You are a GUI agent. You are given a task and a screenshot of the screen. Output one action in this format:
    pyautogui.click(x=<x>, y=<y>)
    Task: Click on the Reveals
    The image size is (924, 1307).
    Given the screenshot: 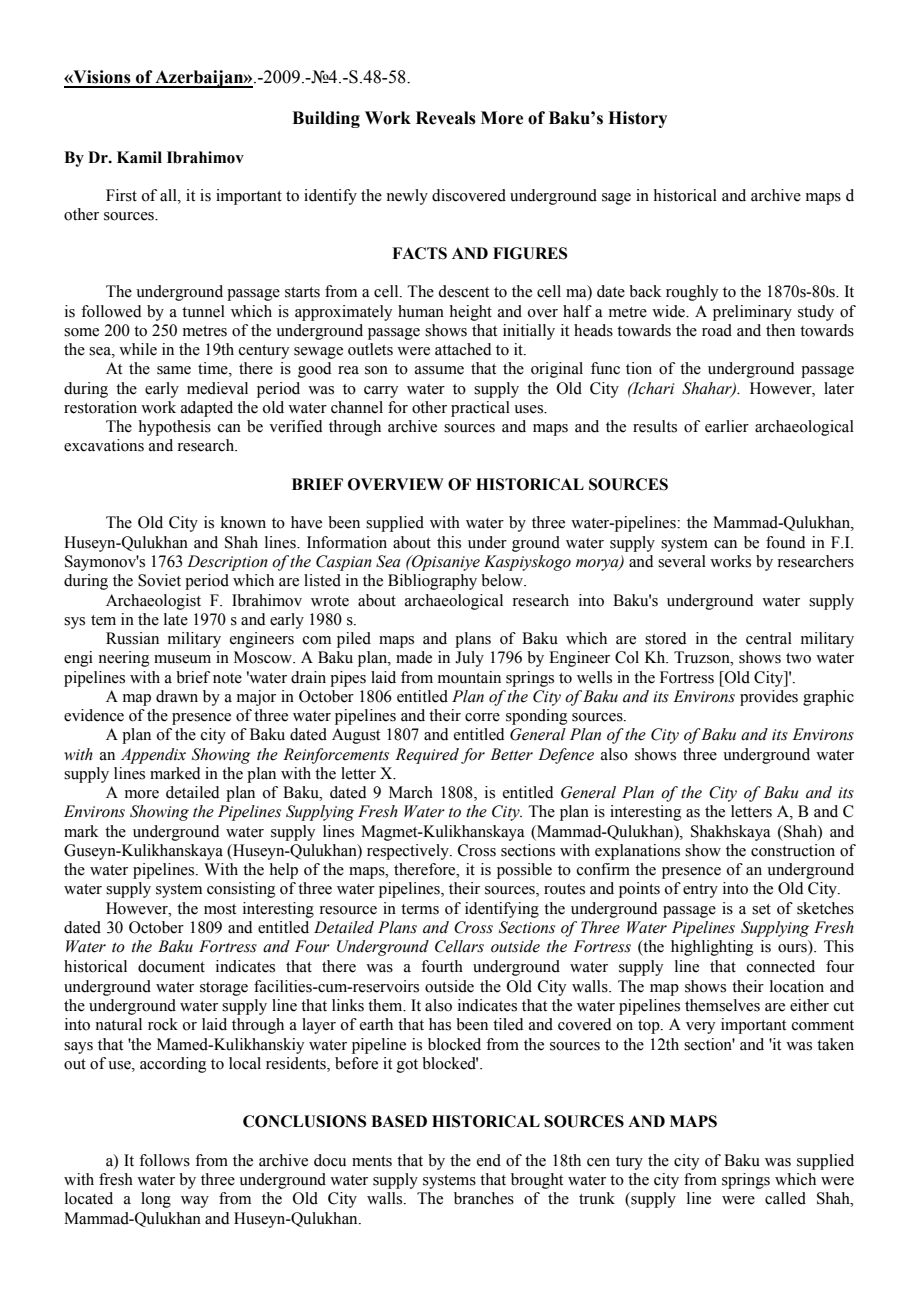 What is the action you would take?
    pyautogui.click(x=446, y=118)
